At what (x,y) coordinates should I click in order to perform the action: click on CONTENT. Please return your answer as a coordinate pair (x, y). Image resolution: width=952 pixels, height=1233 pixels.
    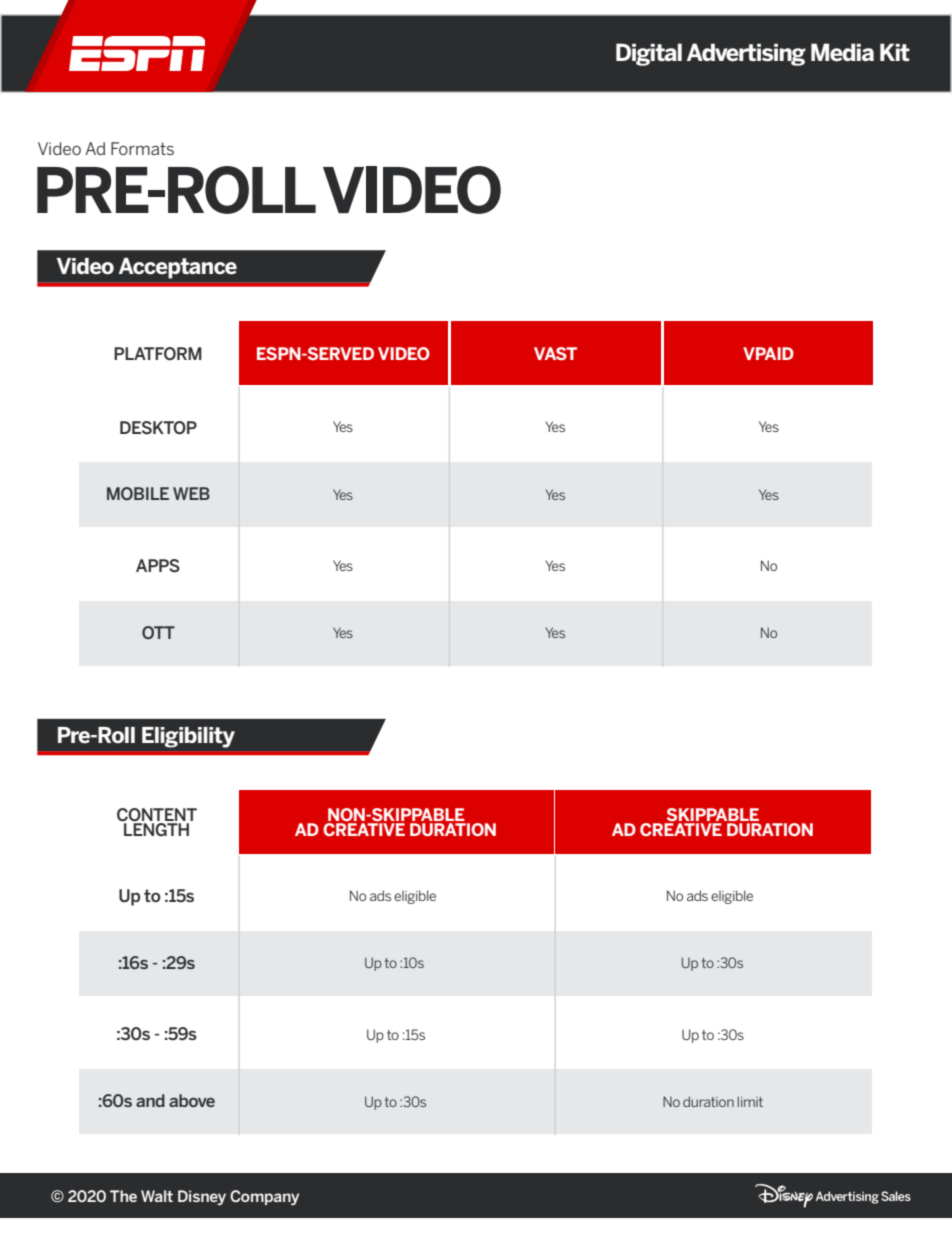
    Looking at the image, I should click on (157, 815).
